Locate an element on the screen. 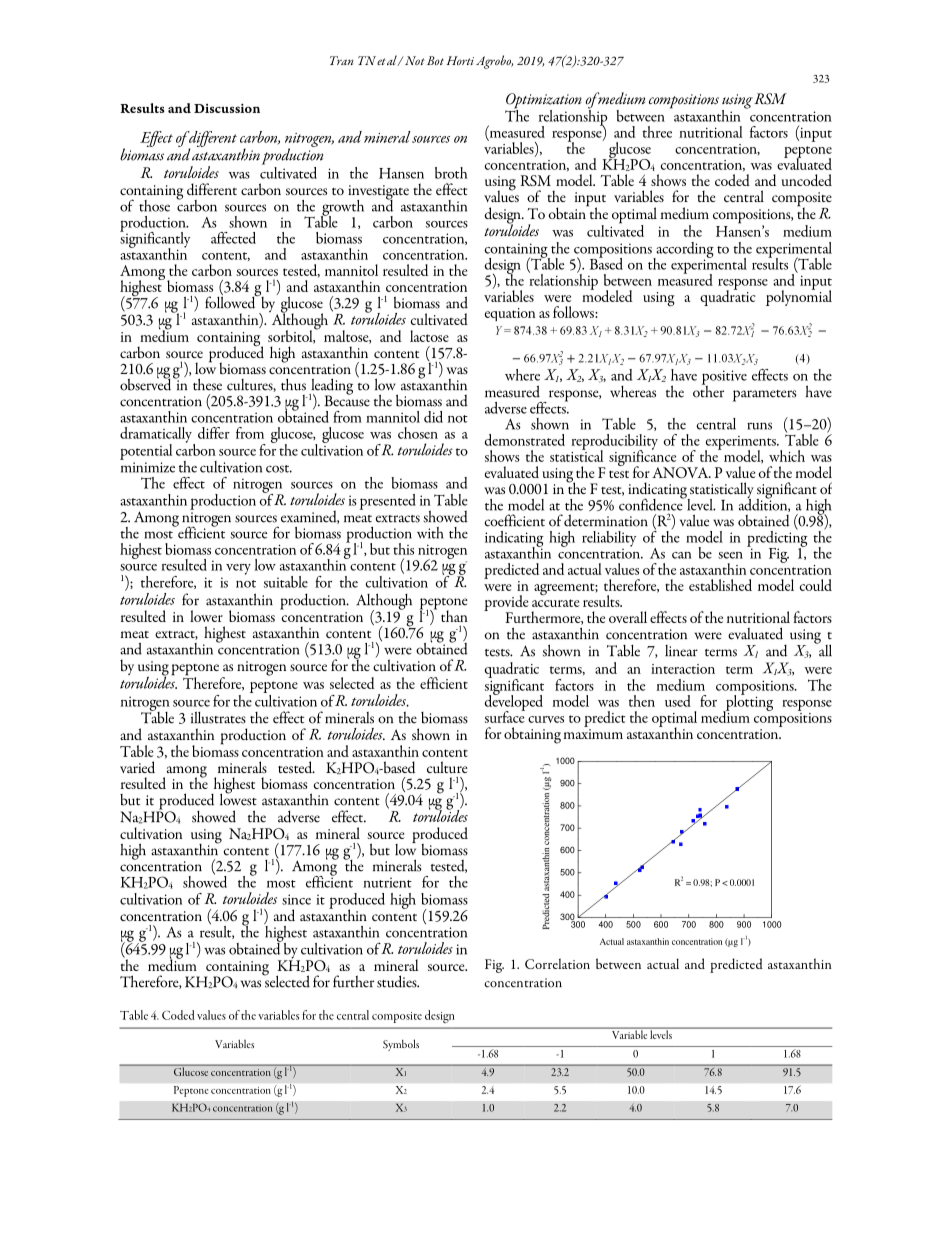 This screenshot has height=1233, width=952. three is located at coordinates (657, 132).
